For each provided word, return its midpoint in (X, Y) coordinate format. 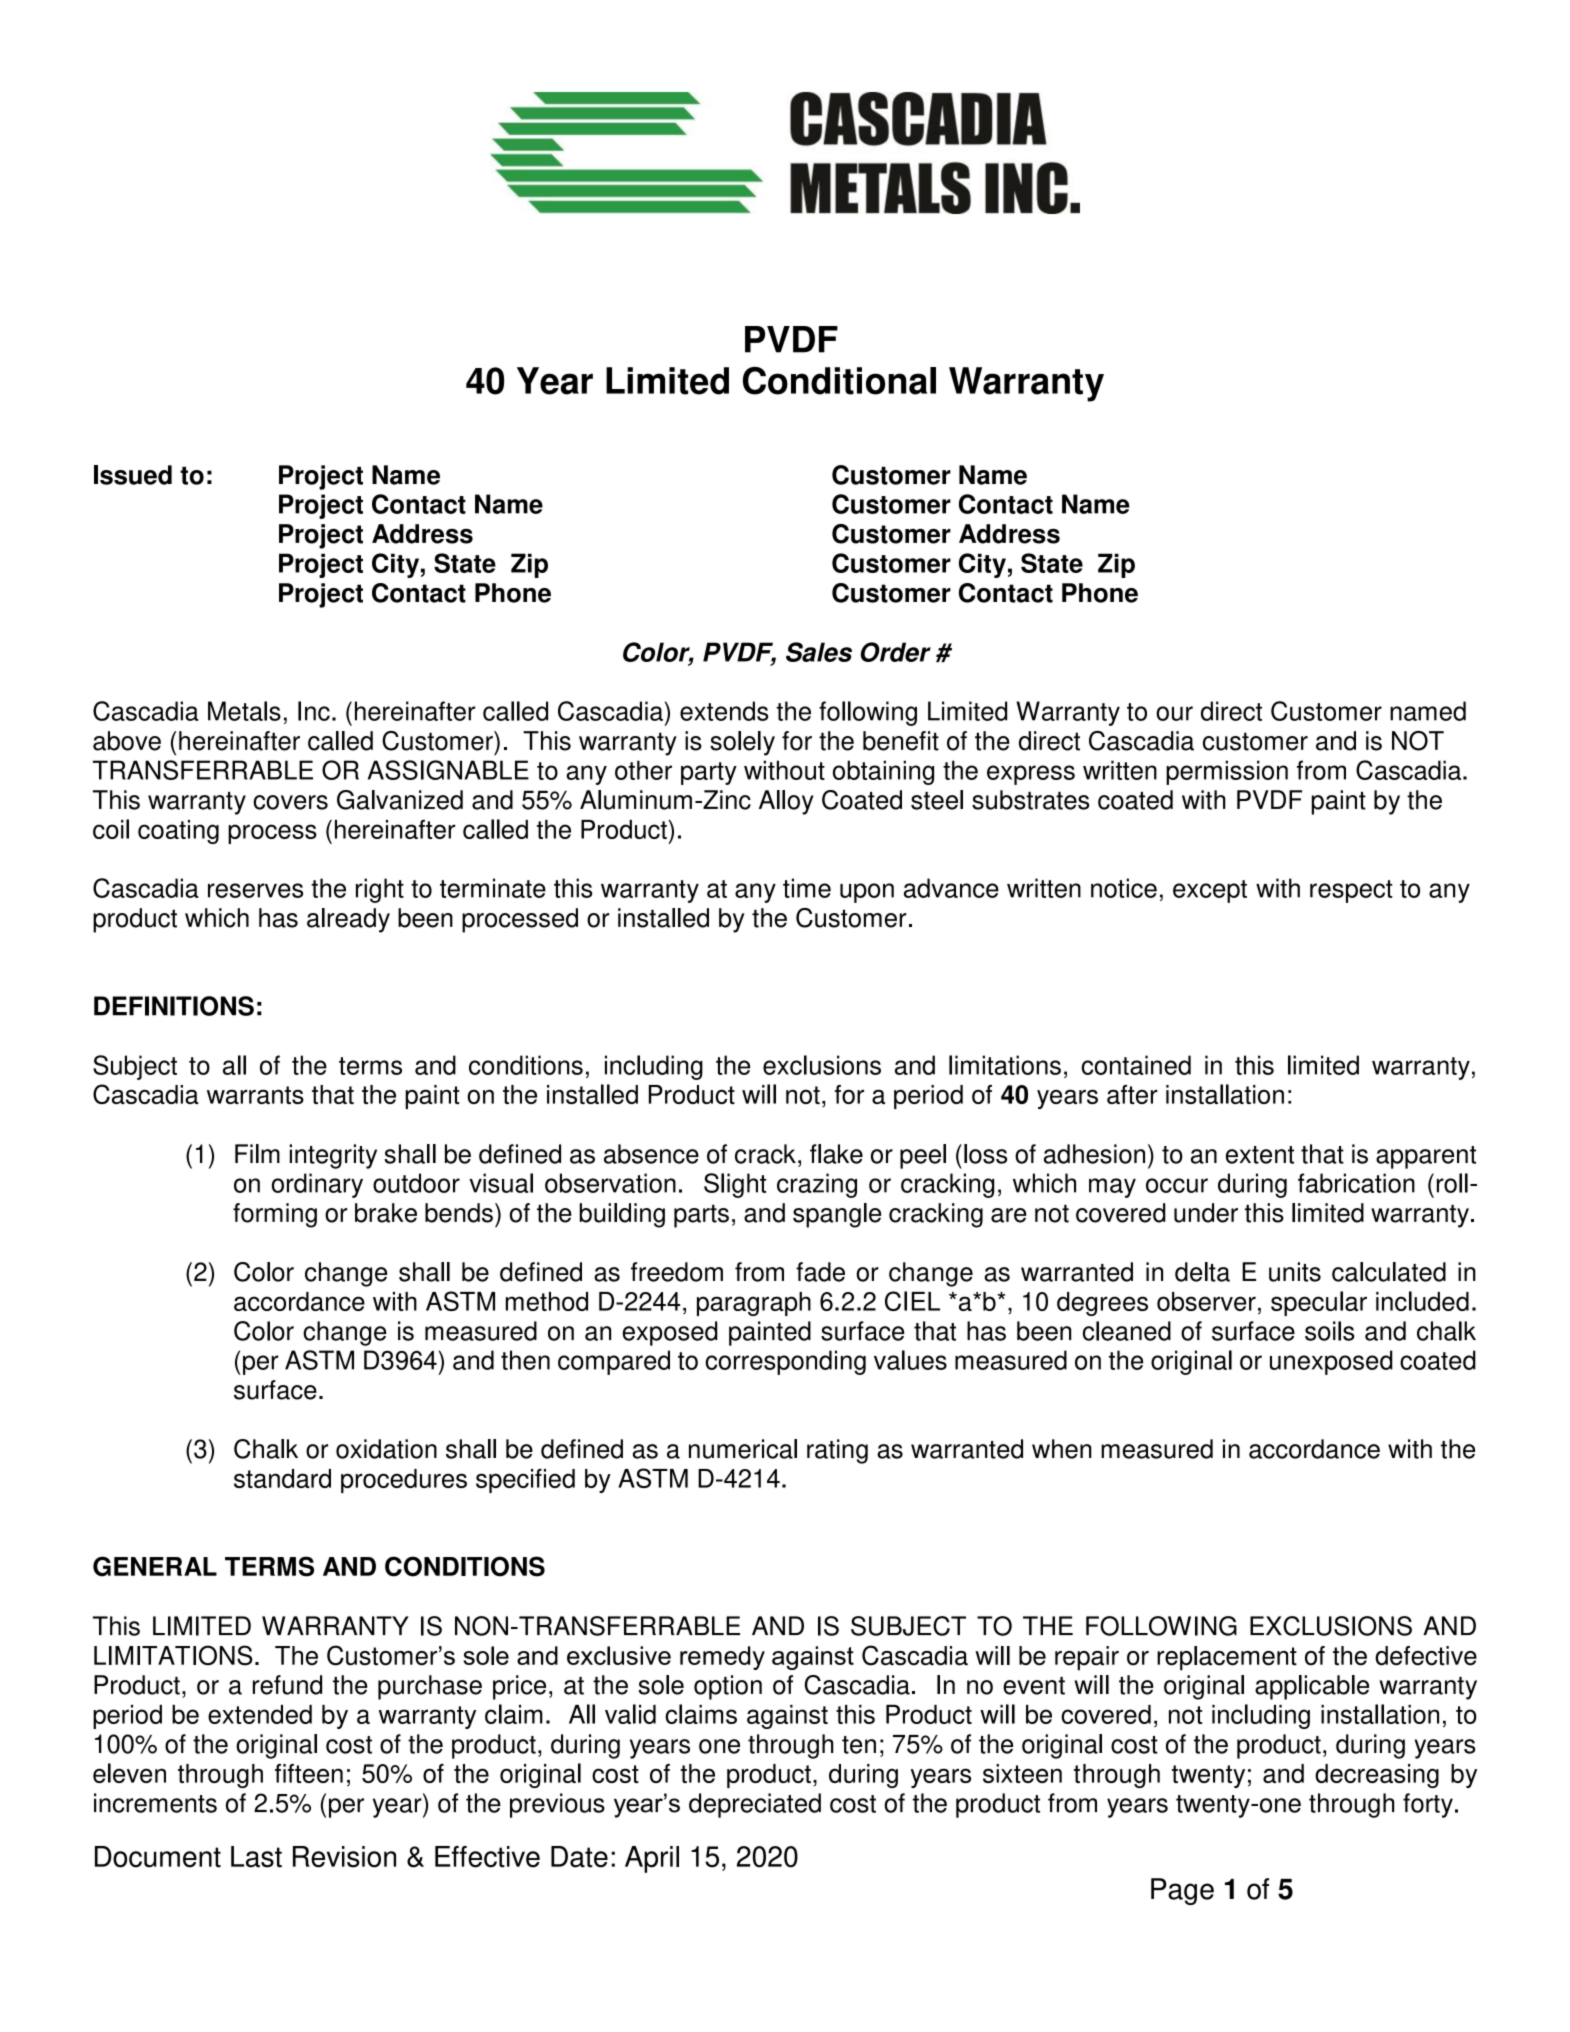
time (807, 888)
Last (256, 1857)
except (1210, 891)
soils (1330, 1331)
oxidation (386, 1449)
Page (1182, 1891)
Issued (133, 475)
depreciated (755, 1805)
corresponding (785, 1362)
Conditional (839, 381)
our (1174, 713)
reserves (255, 890)
